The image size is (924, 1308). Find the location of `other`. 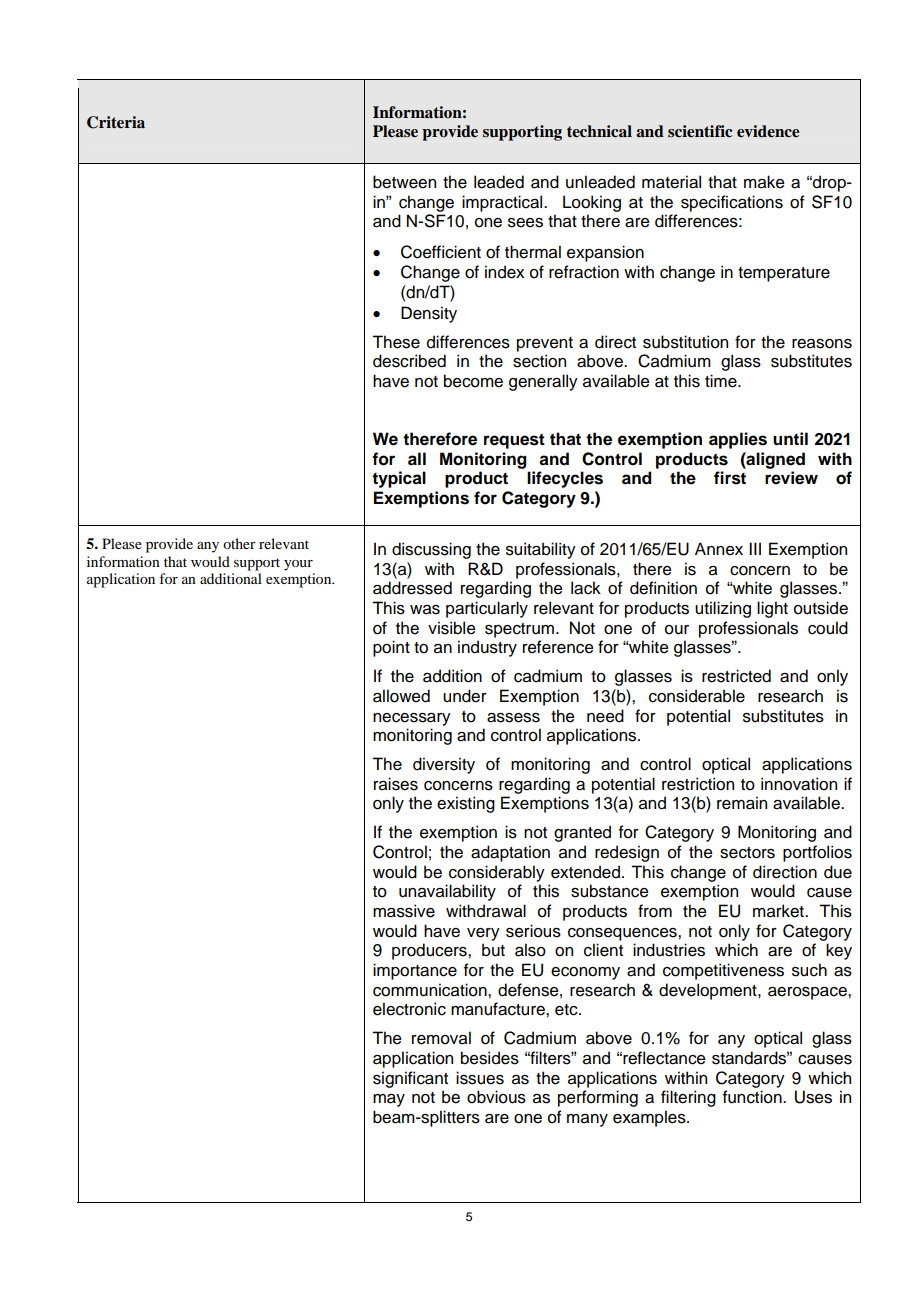

other is located at coordinates (239, 543).
